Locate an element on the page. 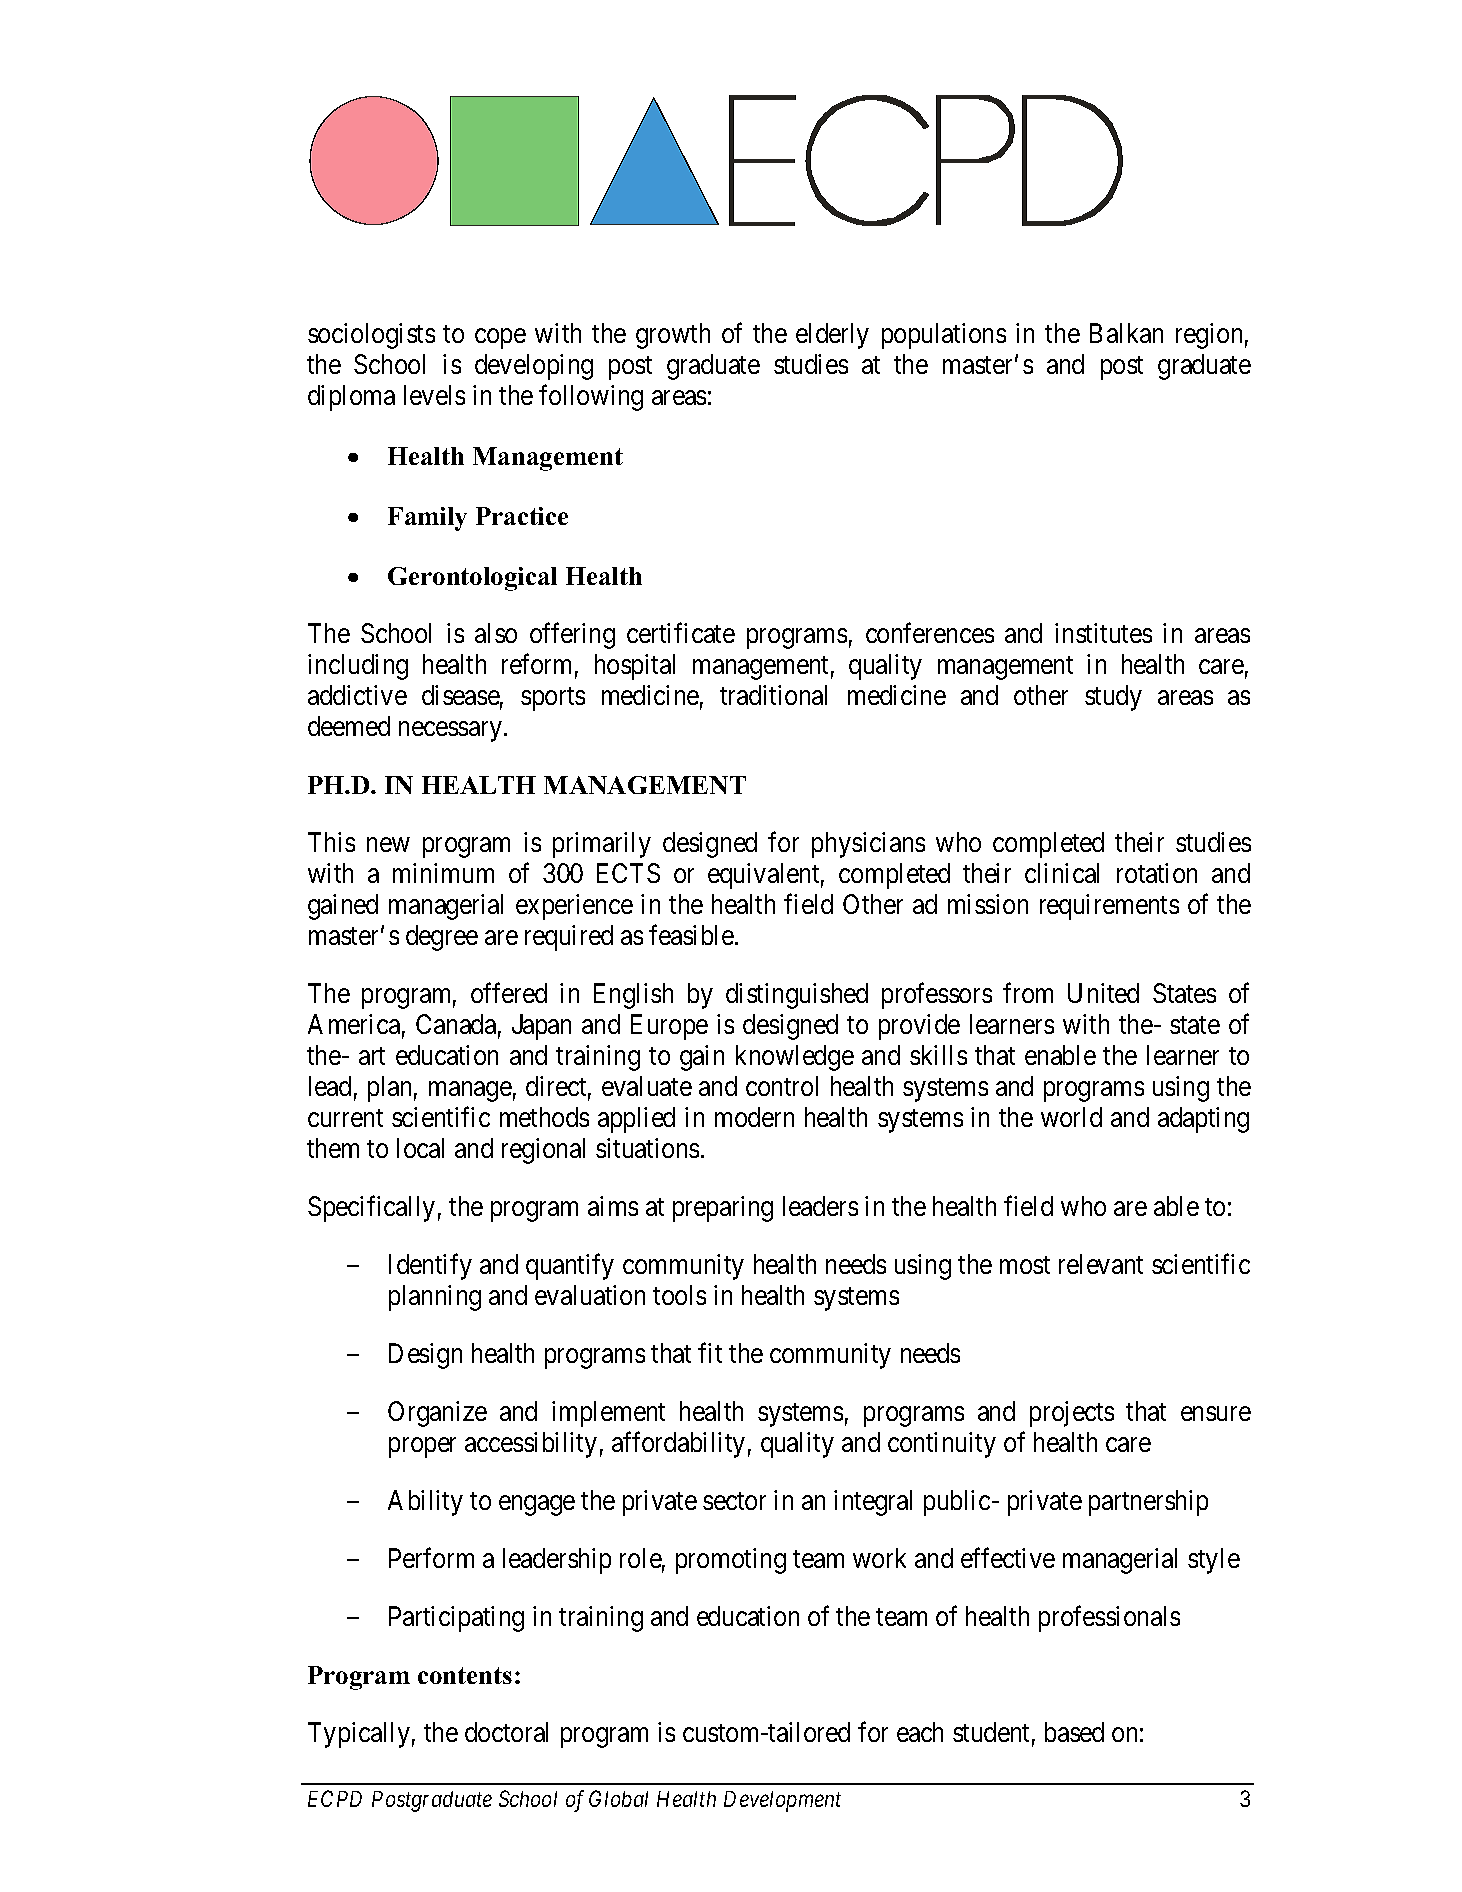 This page has width=1462, height=1892. Organize is located at coordinates (437, 1414).
